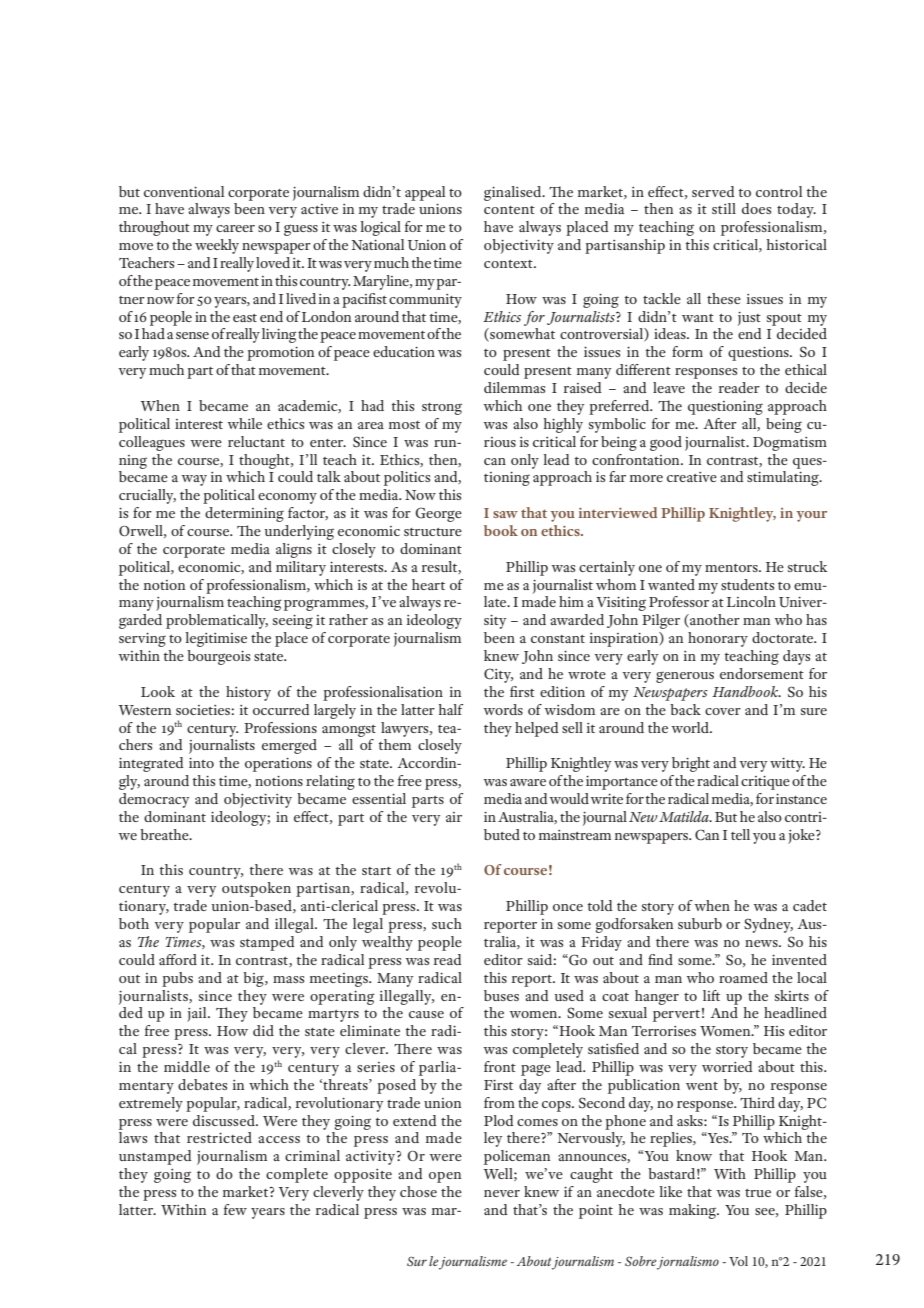 The height and width of the screenshot is (1308, 924). I want to click on buses, so click(501, 995).
